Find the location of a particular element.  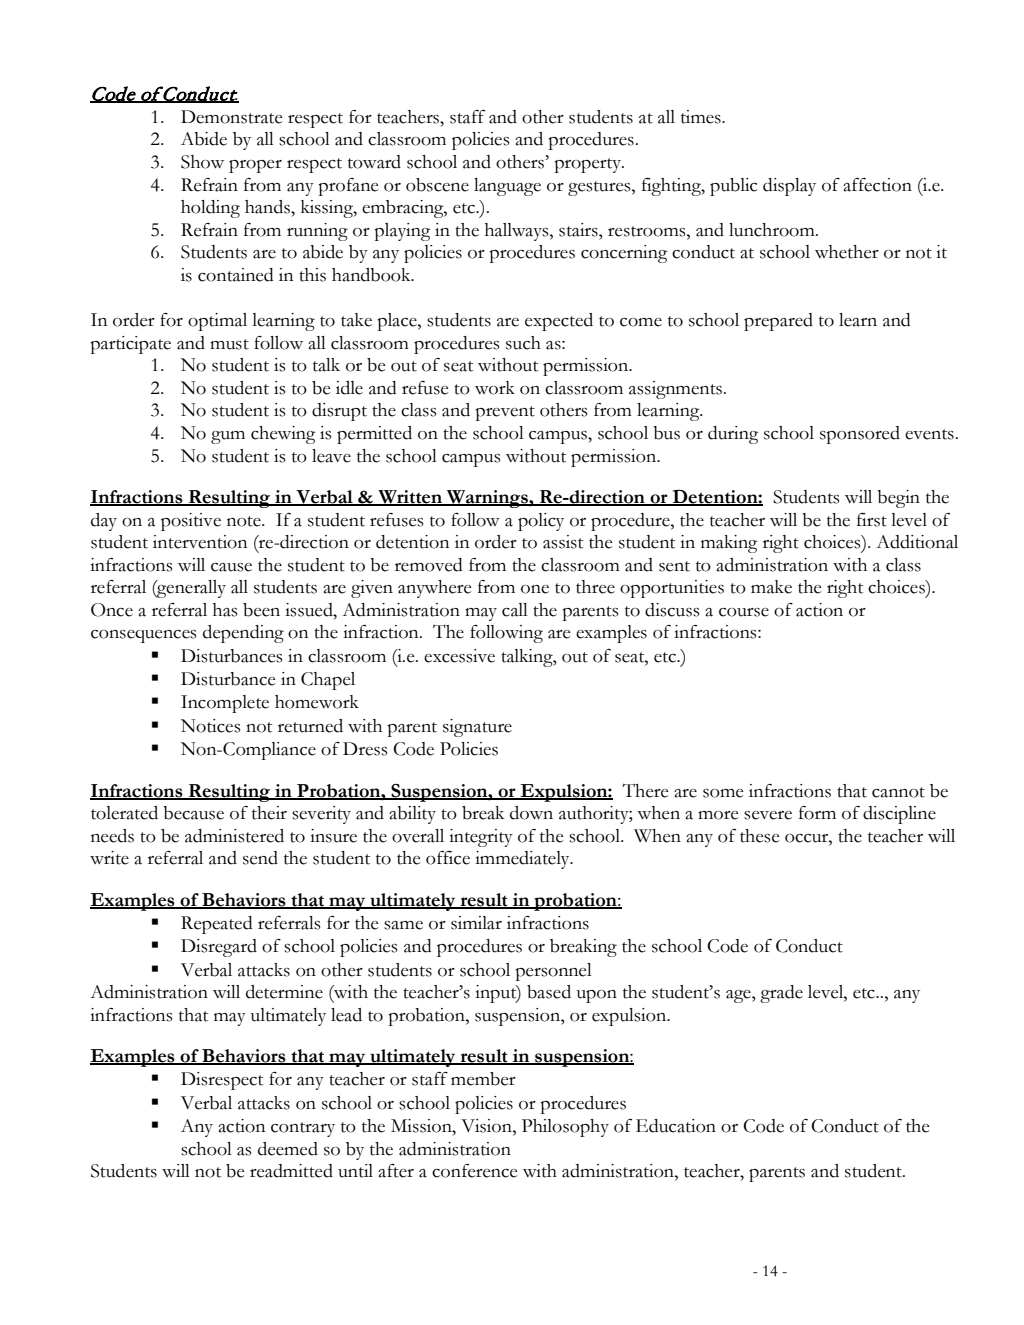

Warnings is located at coordinates (487, 499).
